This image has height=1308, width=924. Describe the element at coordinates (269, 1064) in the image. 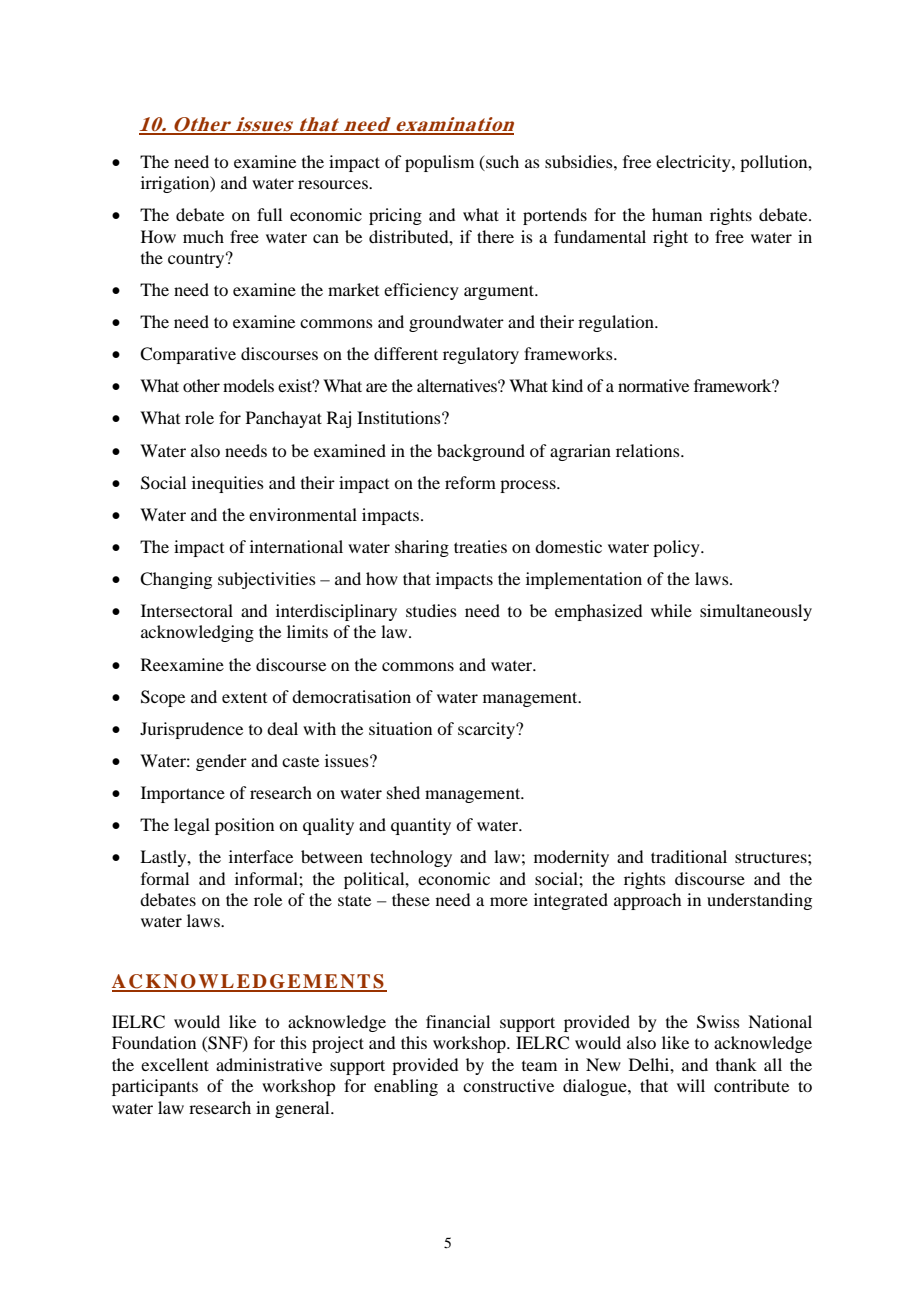

I see `administrative` at that location.
